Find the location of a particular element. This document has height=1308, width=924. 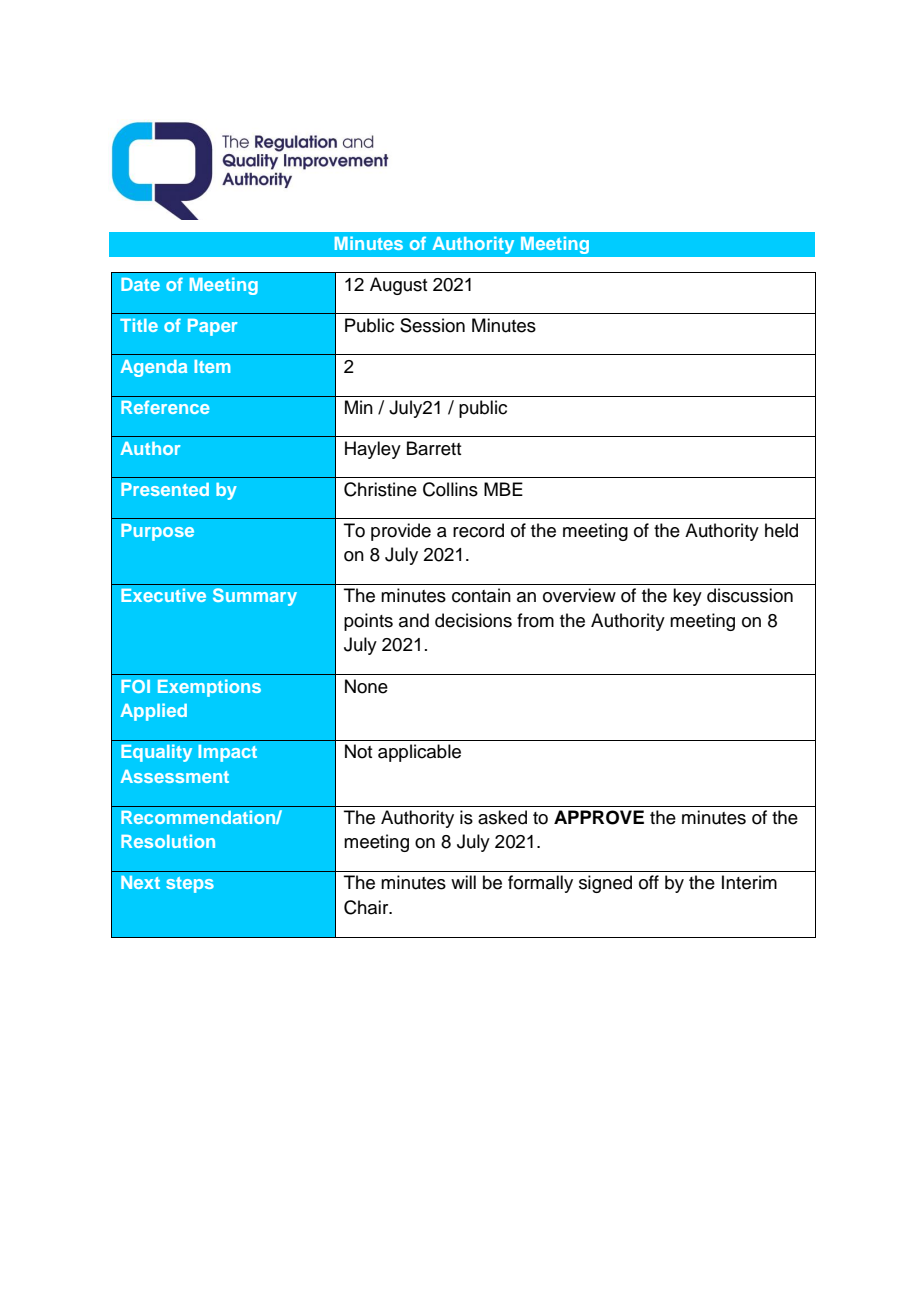

held is located at coordinates (781, 530).
